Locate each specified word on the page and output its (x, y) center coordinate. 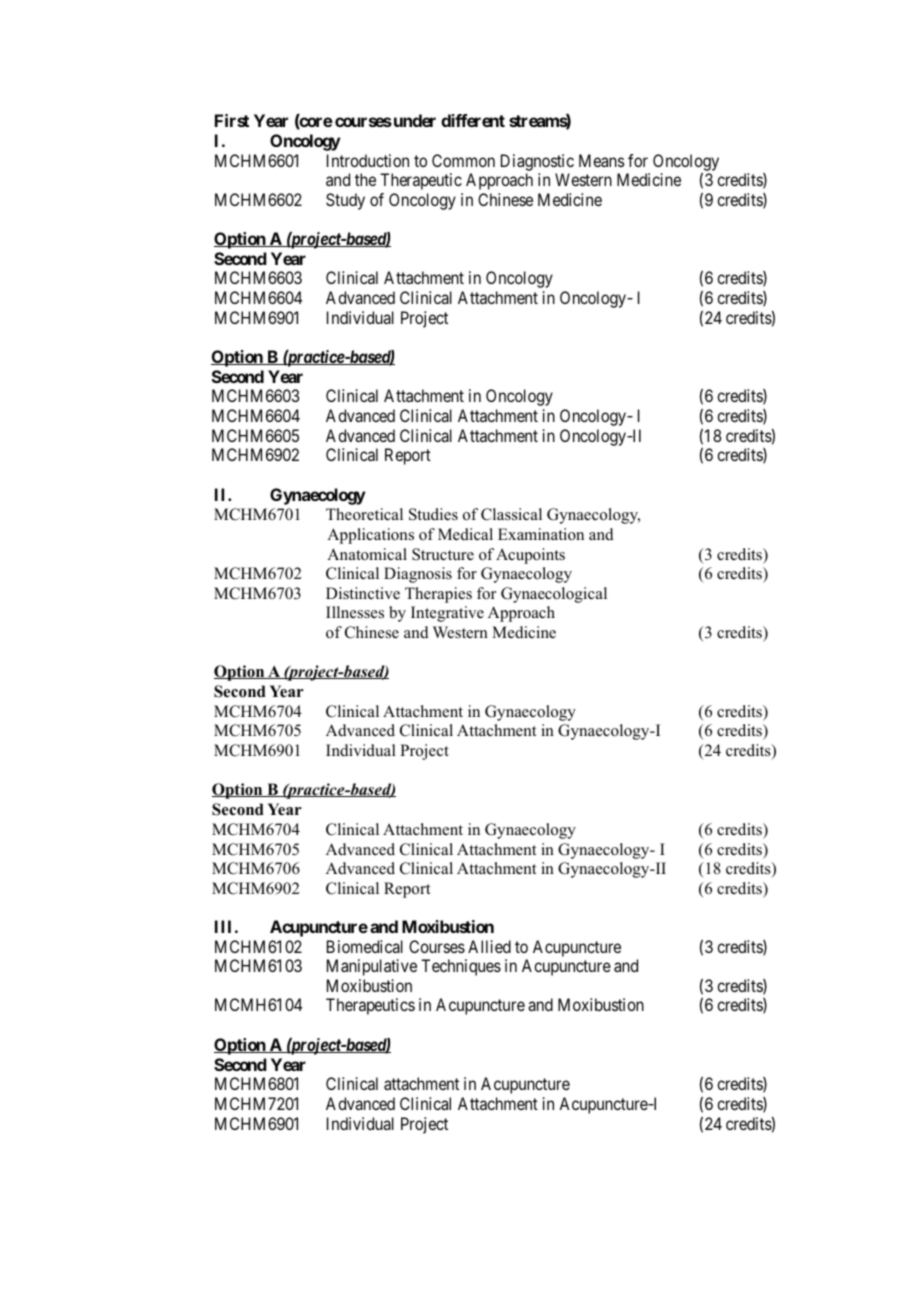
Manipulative (372, 967)
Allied (489, 946)
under (413, 120)
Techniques (461, 967)
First (232, 120)
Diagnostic (537, 162)
